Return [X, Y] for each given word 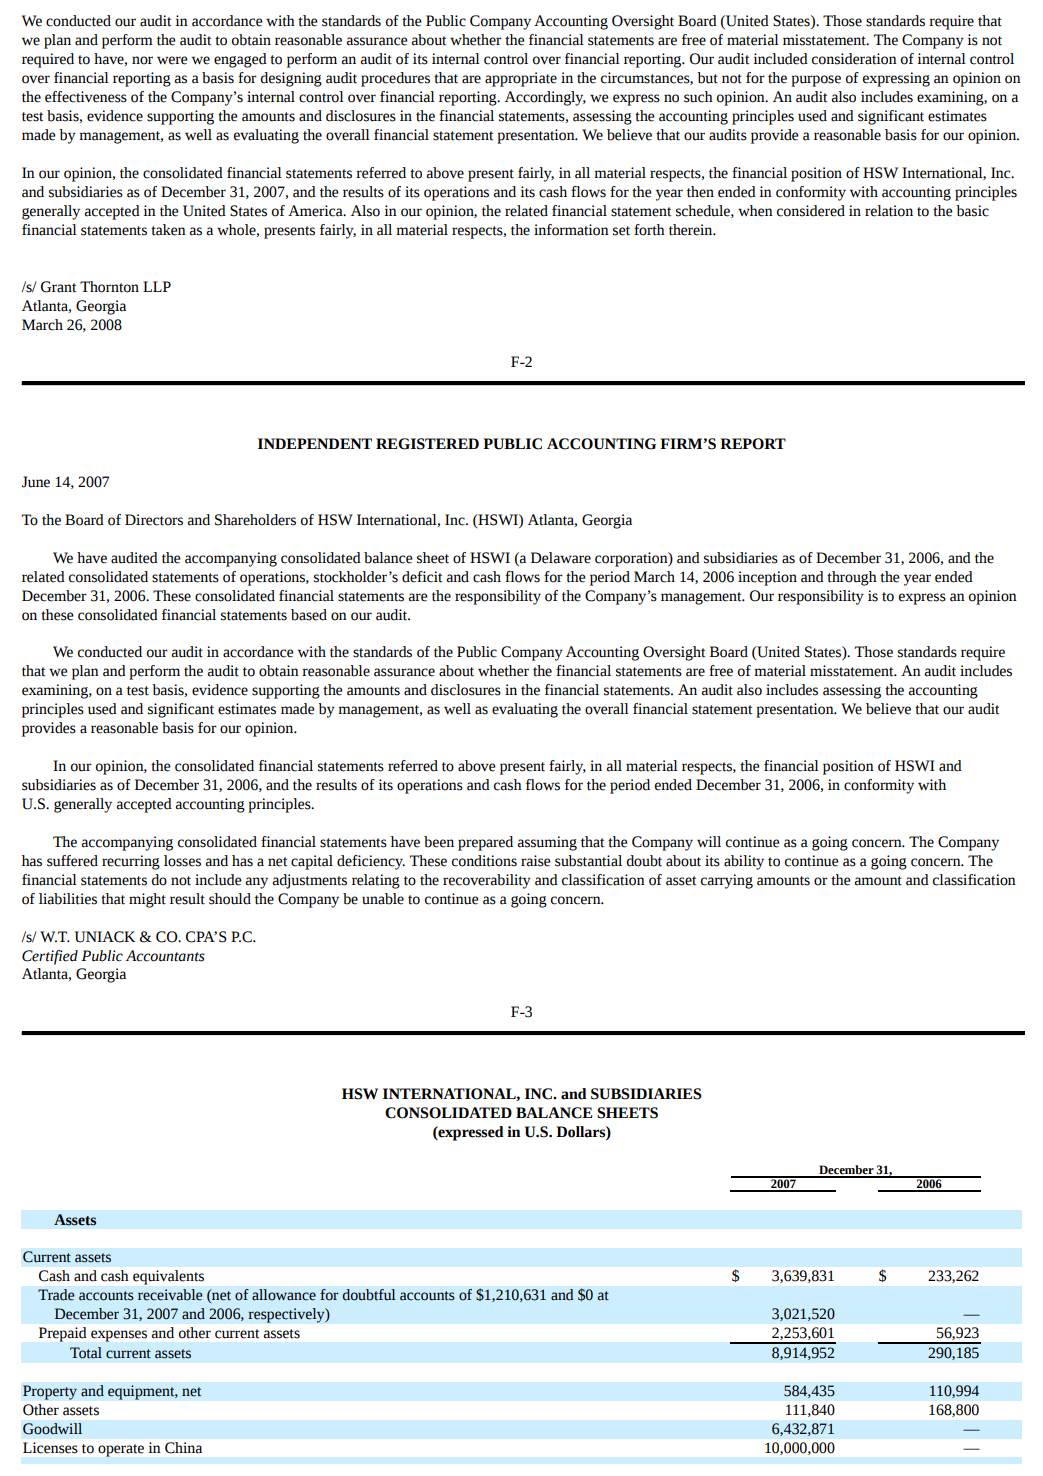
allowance [284, 1295]
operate [121, 1450]
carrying [727, 881]
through [852, 578]
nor [142, 60]
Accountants [165, 956]
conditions [484, 861]
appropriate [521, 79]
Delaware [561, 558]
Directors [154, 520]
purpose [816, 81]
